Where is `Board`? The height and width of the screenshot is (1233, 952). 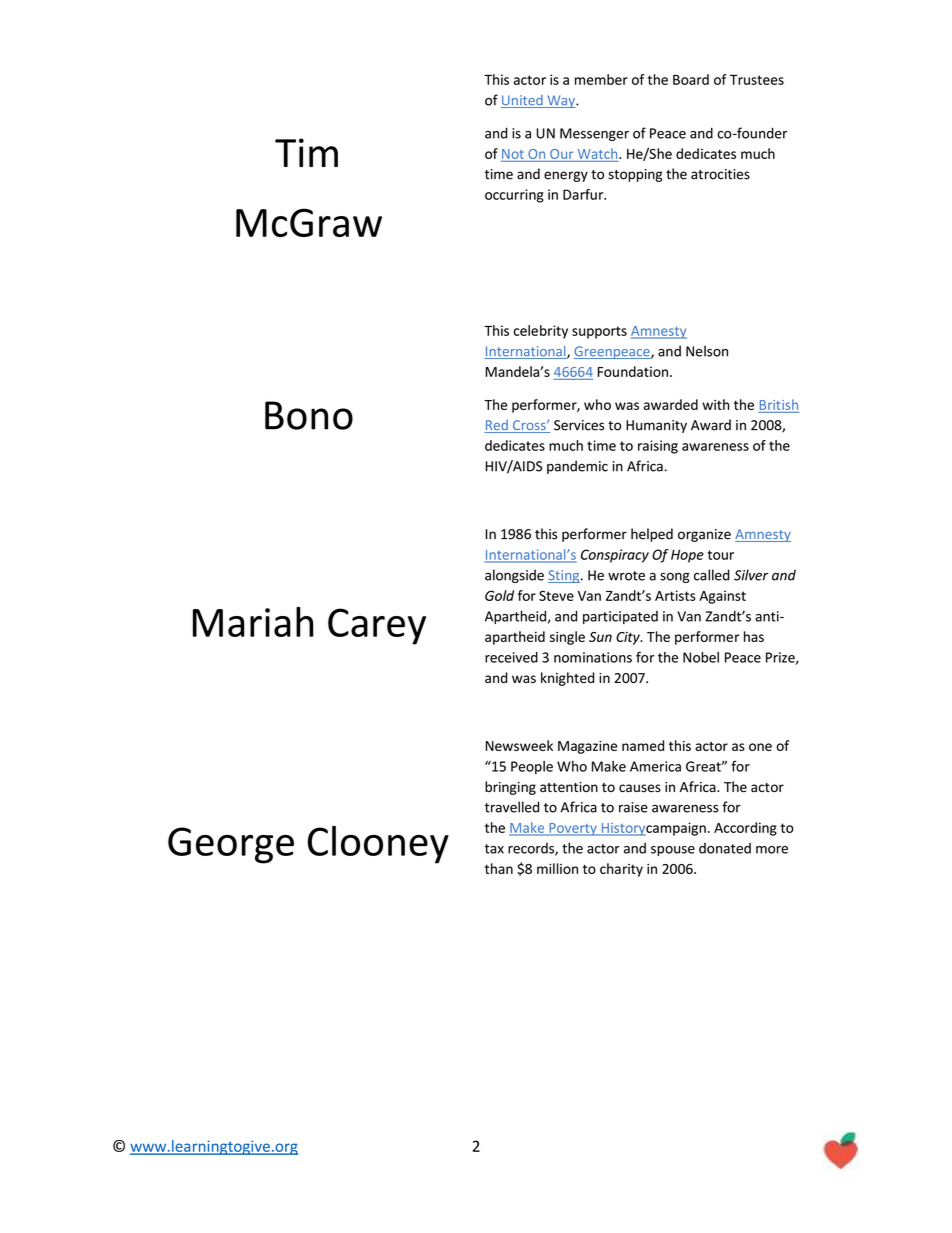 Board is located at coordinates (691, 79).
